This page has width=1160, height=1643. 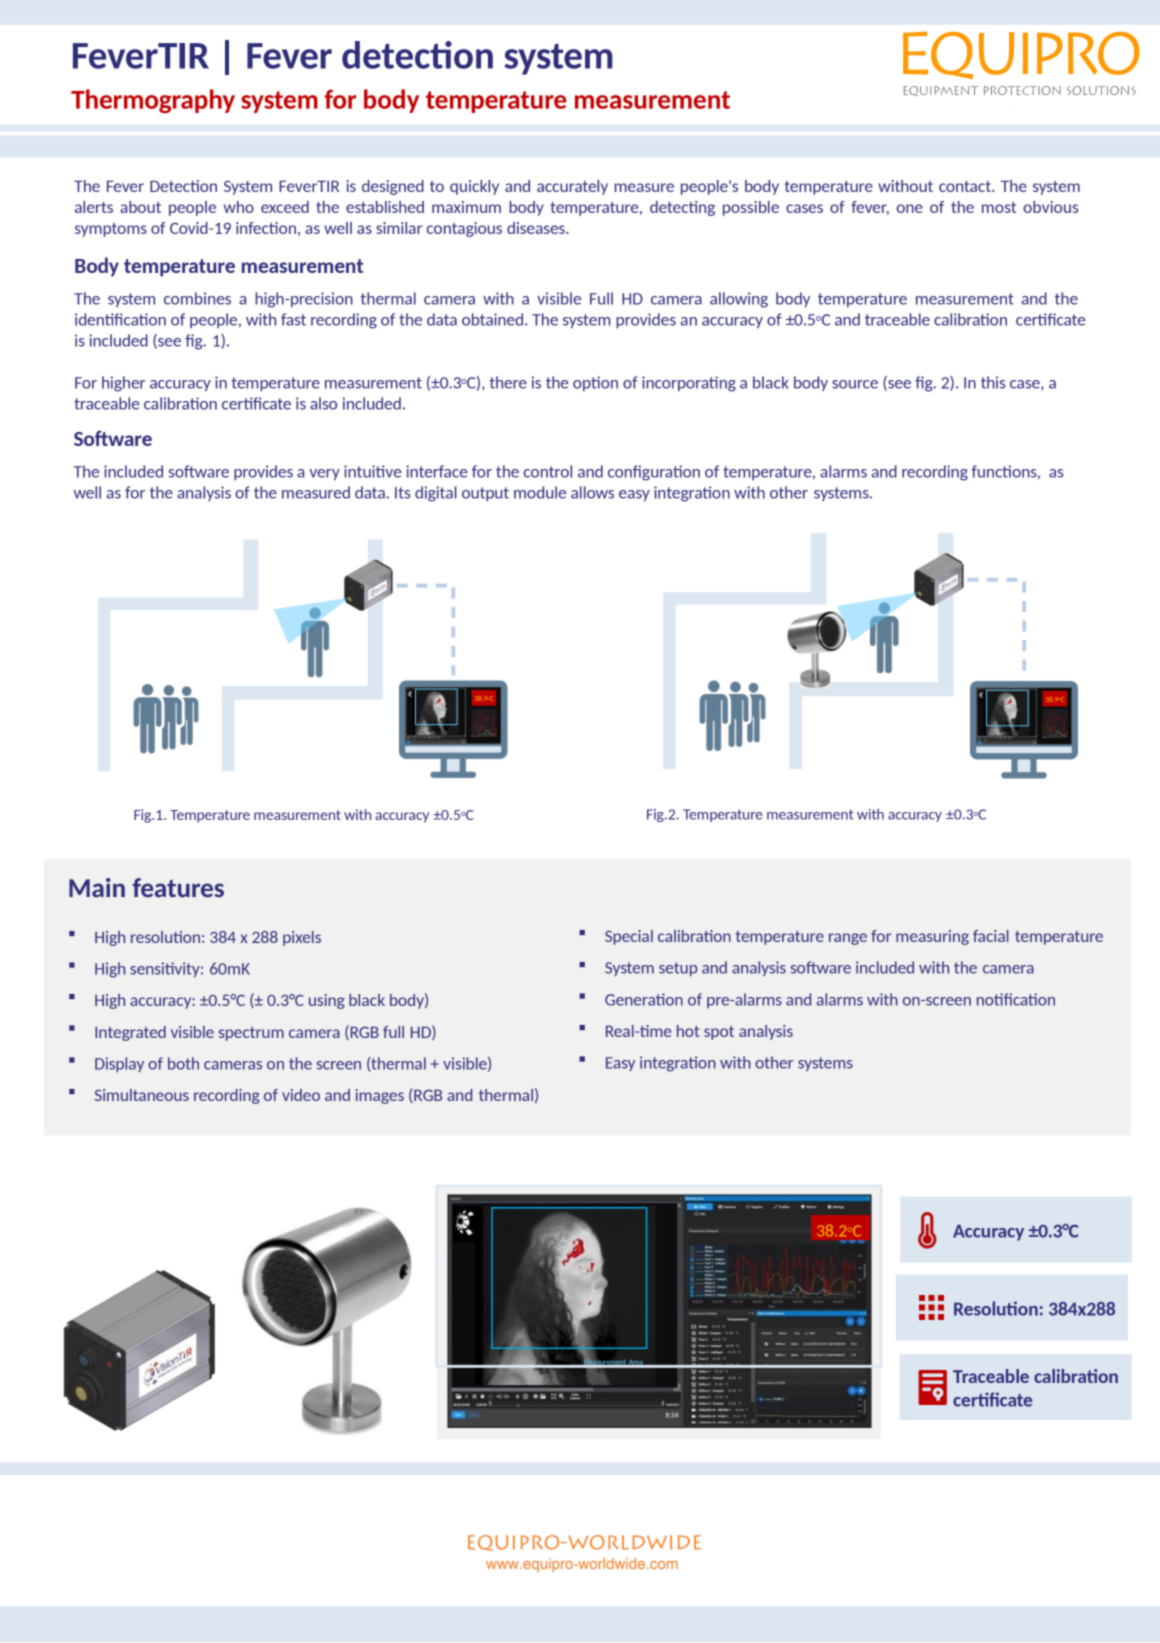 I want to click on both, so click(x=183, y=1063).
